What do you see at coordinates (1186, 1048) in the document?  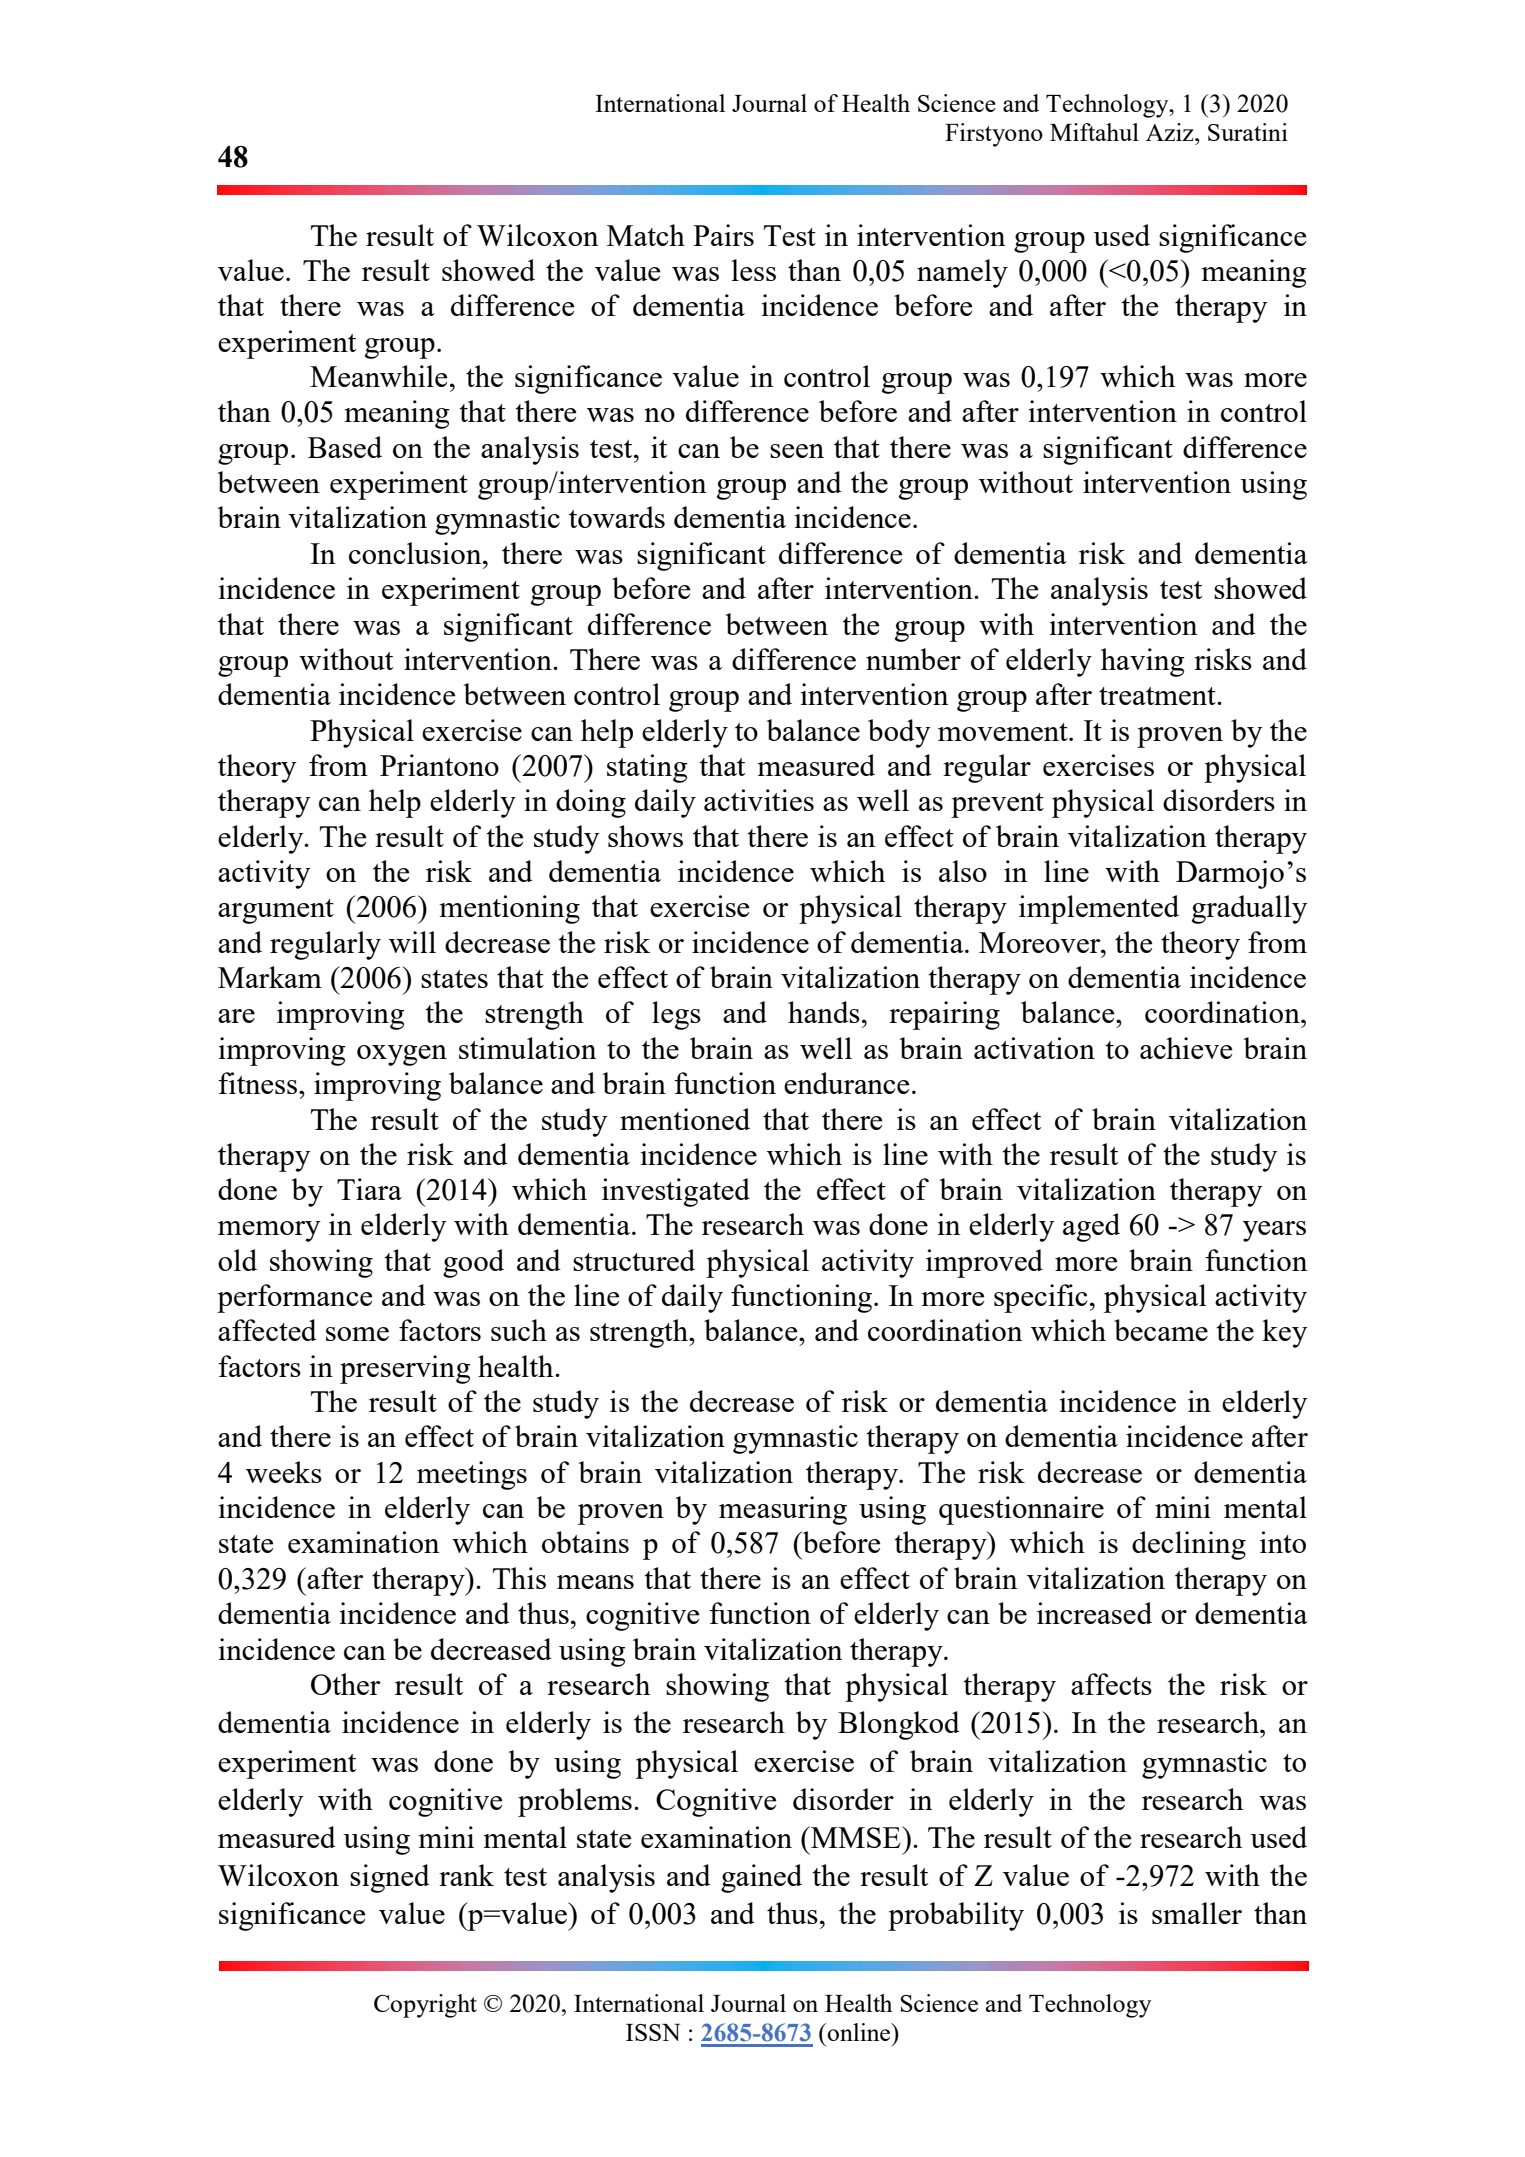 I see `achieve` at bounding box center [1186, 1048].
